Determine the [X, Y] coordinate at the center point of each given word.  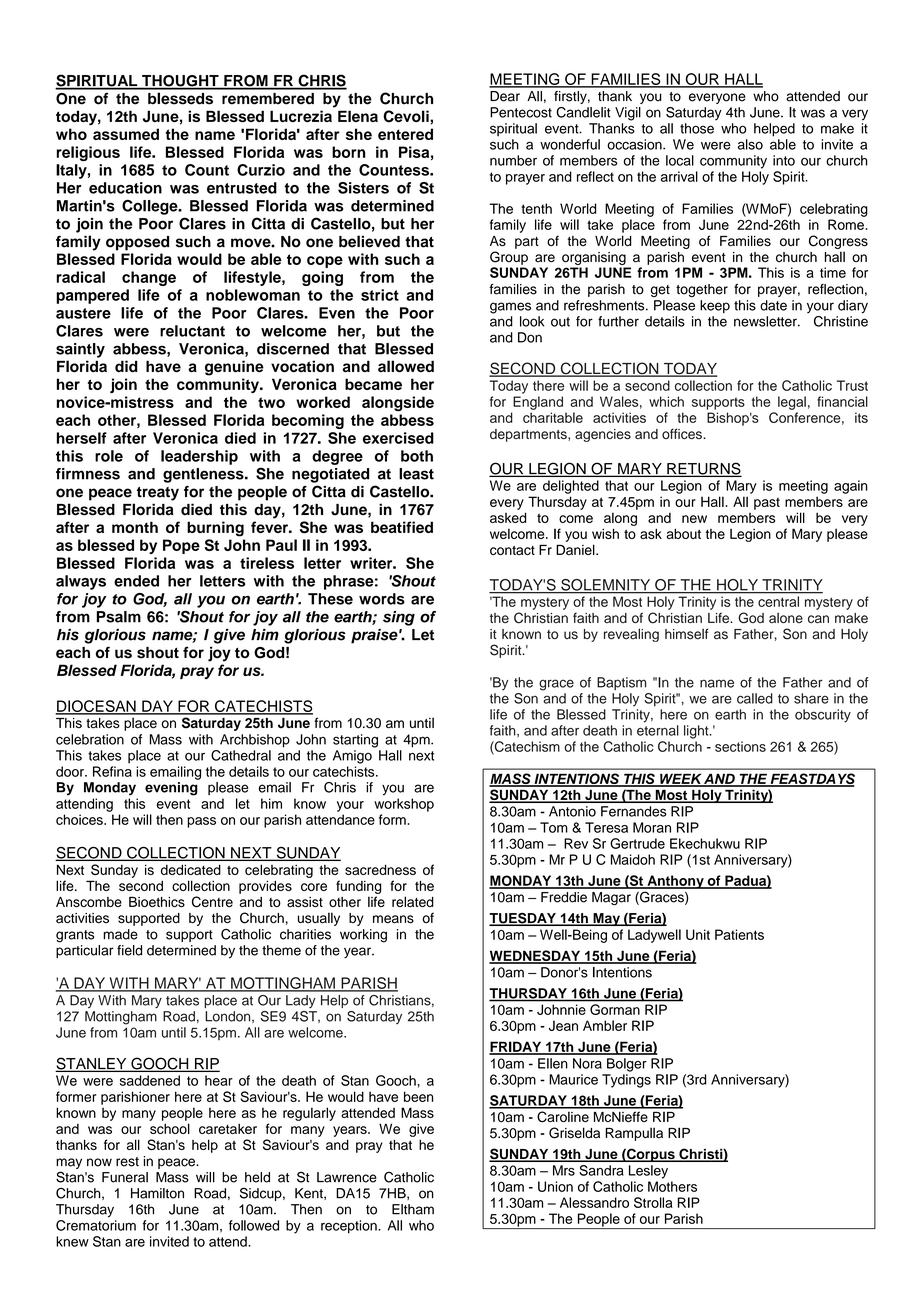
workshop [404, 805]
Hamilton [157, 1193]
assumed [126, 134]
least [416, 474]
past [767, 504]
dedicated [191, 870]
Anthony [675, 882]
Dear [505, 96]
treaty [158, 494]
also [750, 144]
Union [555, 1186]
